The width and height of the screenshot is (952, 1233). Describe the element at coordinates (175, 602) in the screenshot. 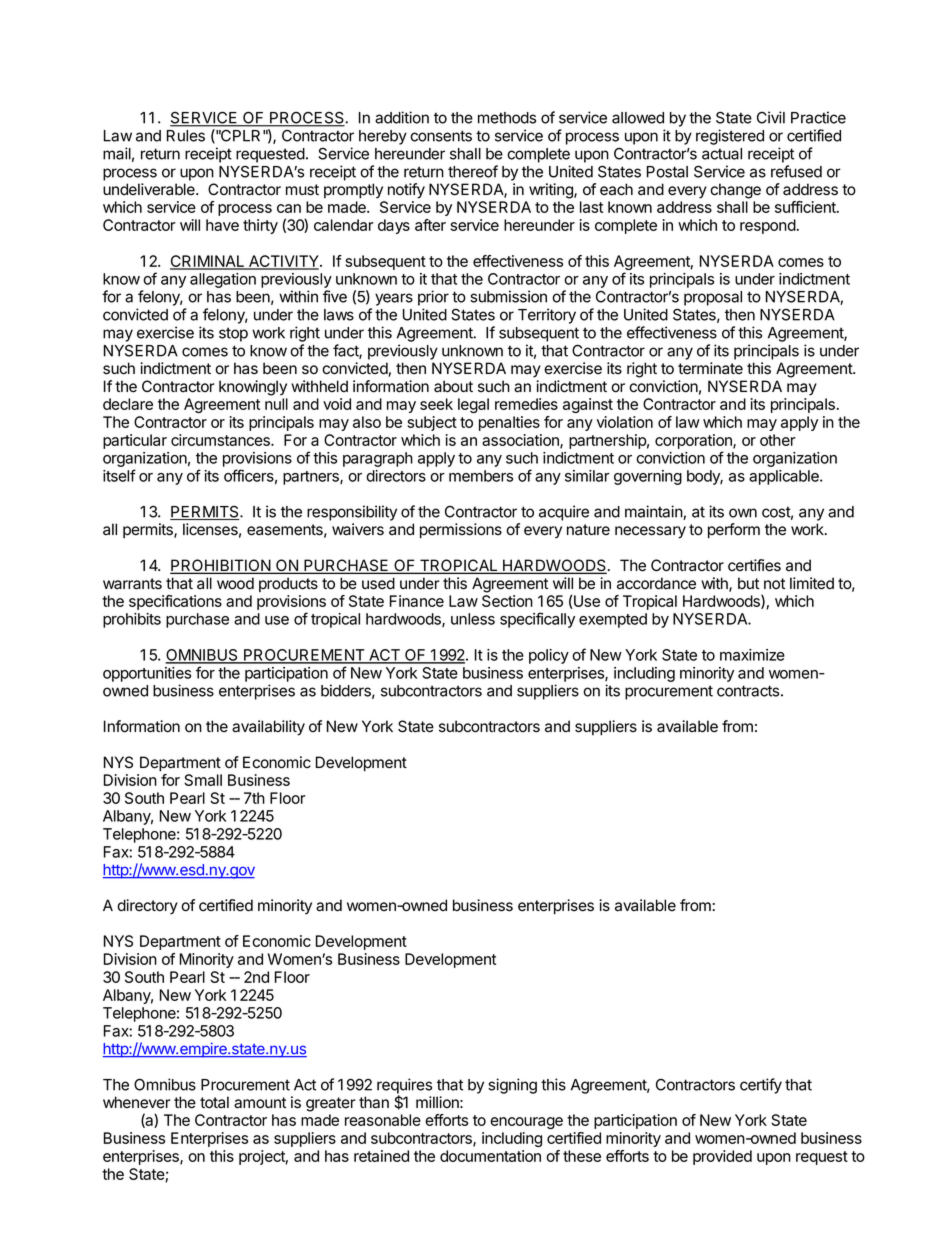

I see `specifications` at that location.
